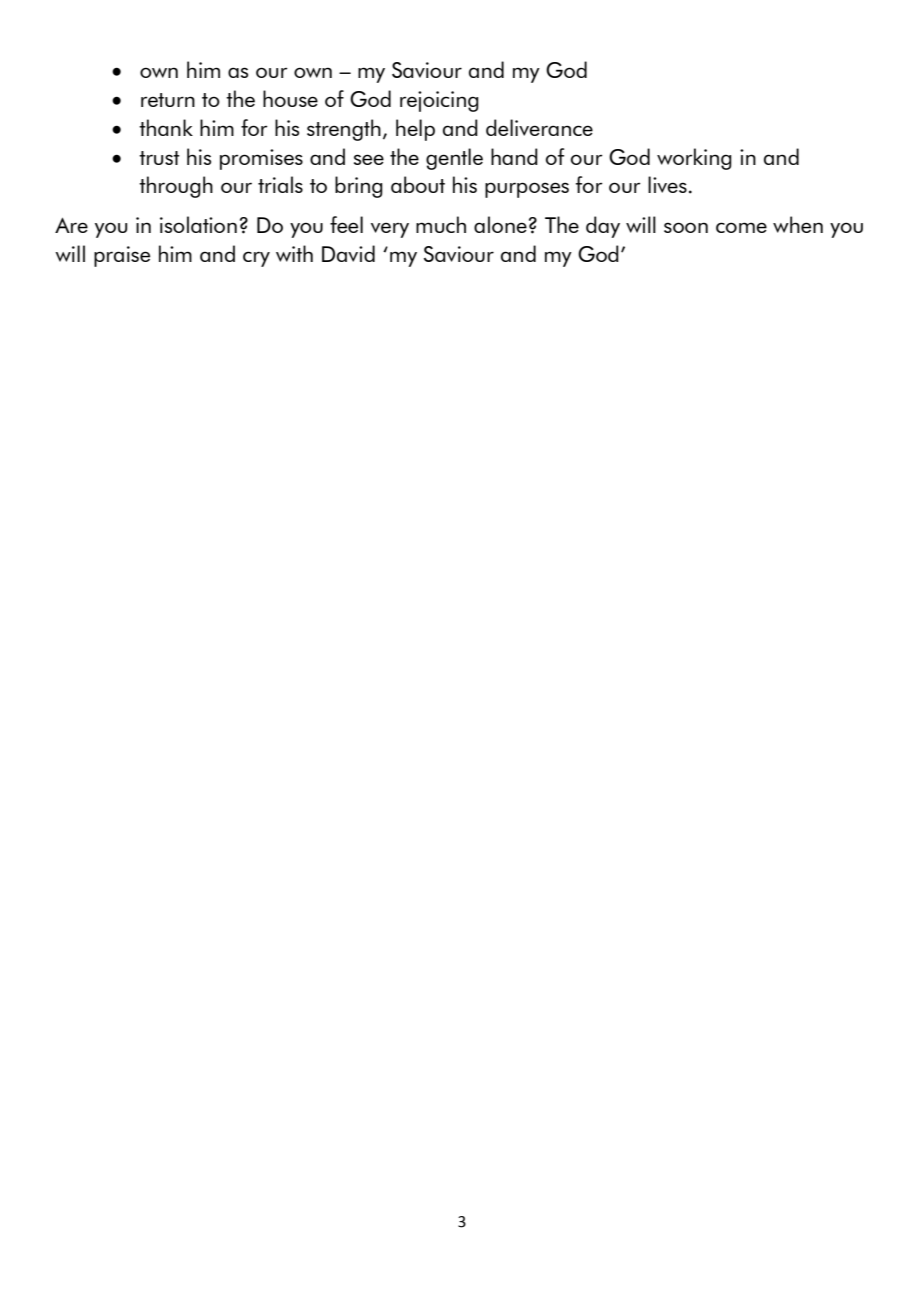  Describe the element at coordinates (439, 101) in the page. I see `rejoicing` at that location.
